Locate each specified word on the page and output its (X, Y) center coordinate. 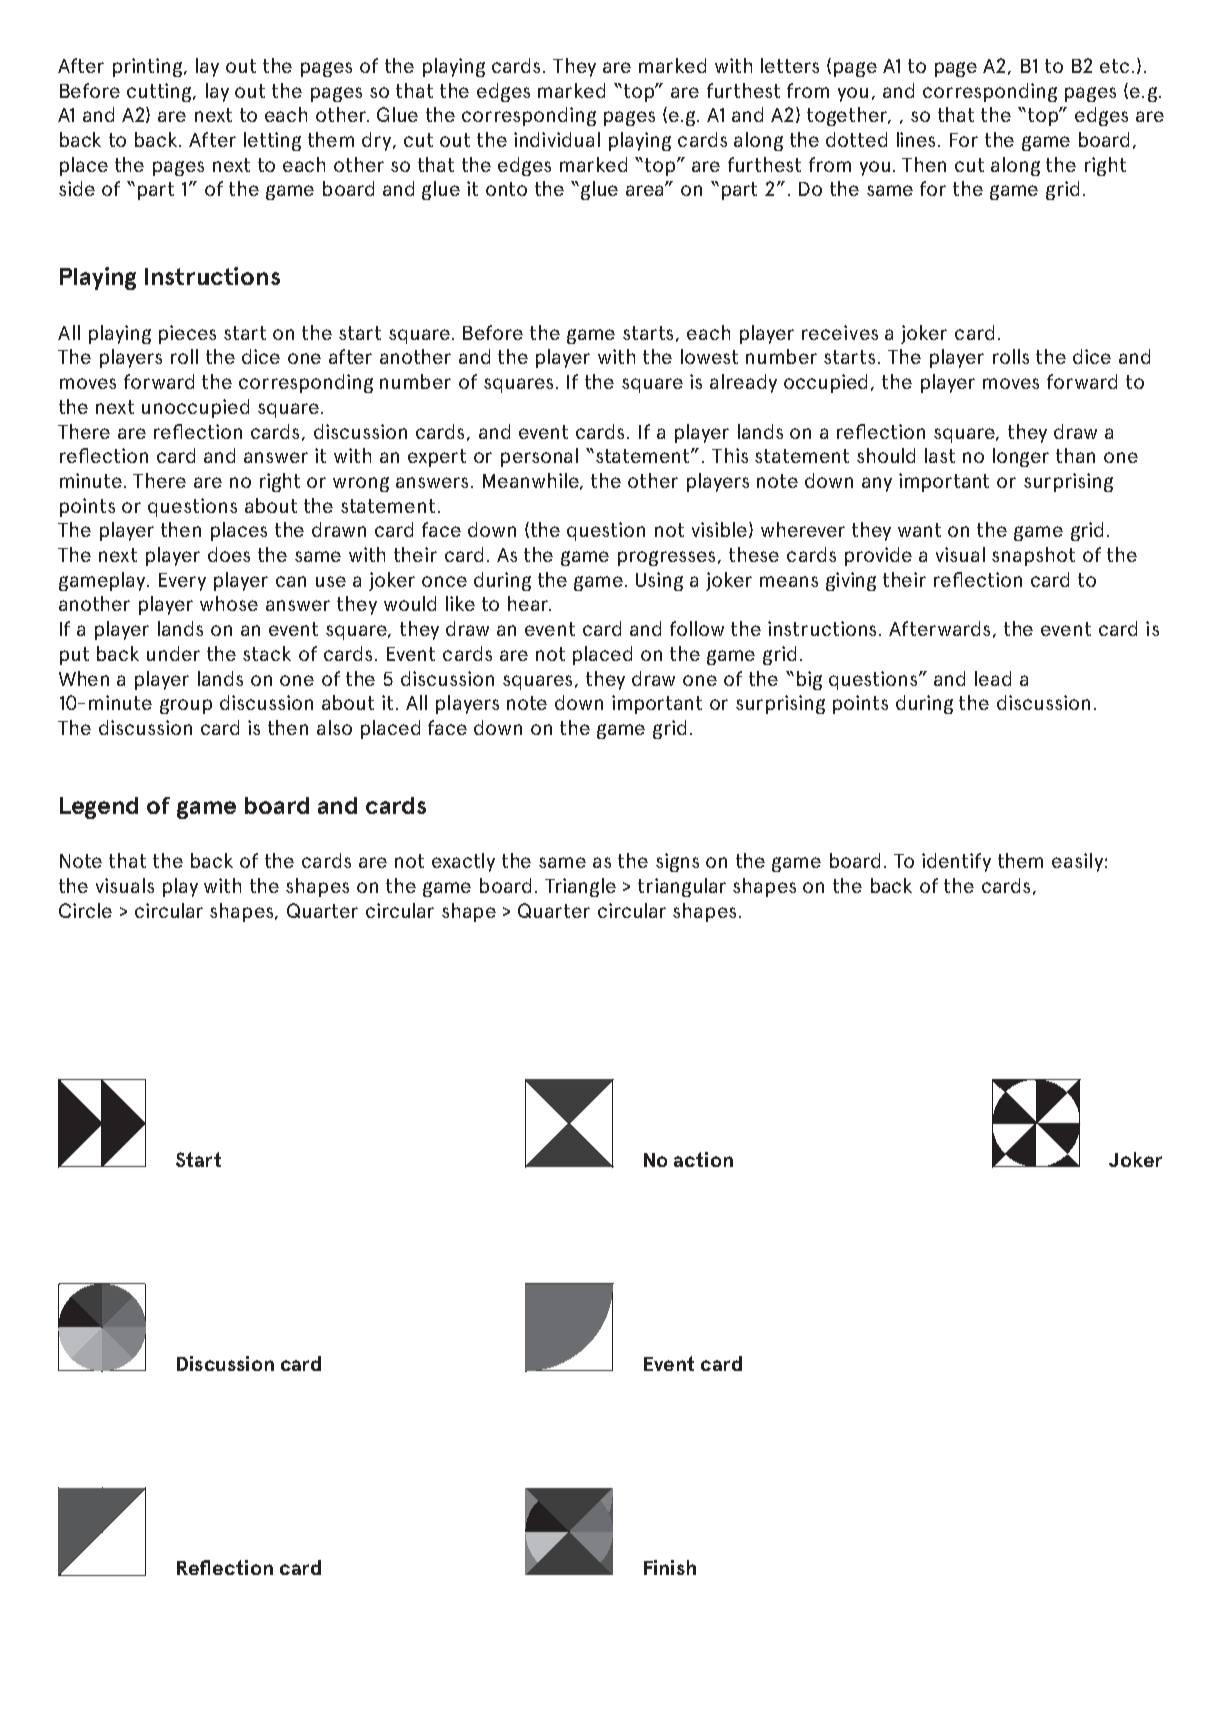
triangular (682, 887)
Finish (670, 1567)
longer (1021, 457)
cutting (160, 92)
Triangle (580, 887)
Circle (85, 910)
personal (539, 457)
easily (1077, 862)
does (229, 554)
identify (956, 862)
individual (557, 139)
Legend (99, 808)
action (703, 1159)
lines (918, 139)
